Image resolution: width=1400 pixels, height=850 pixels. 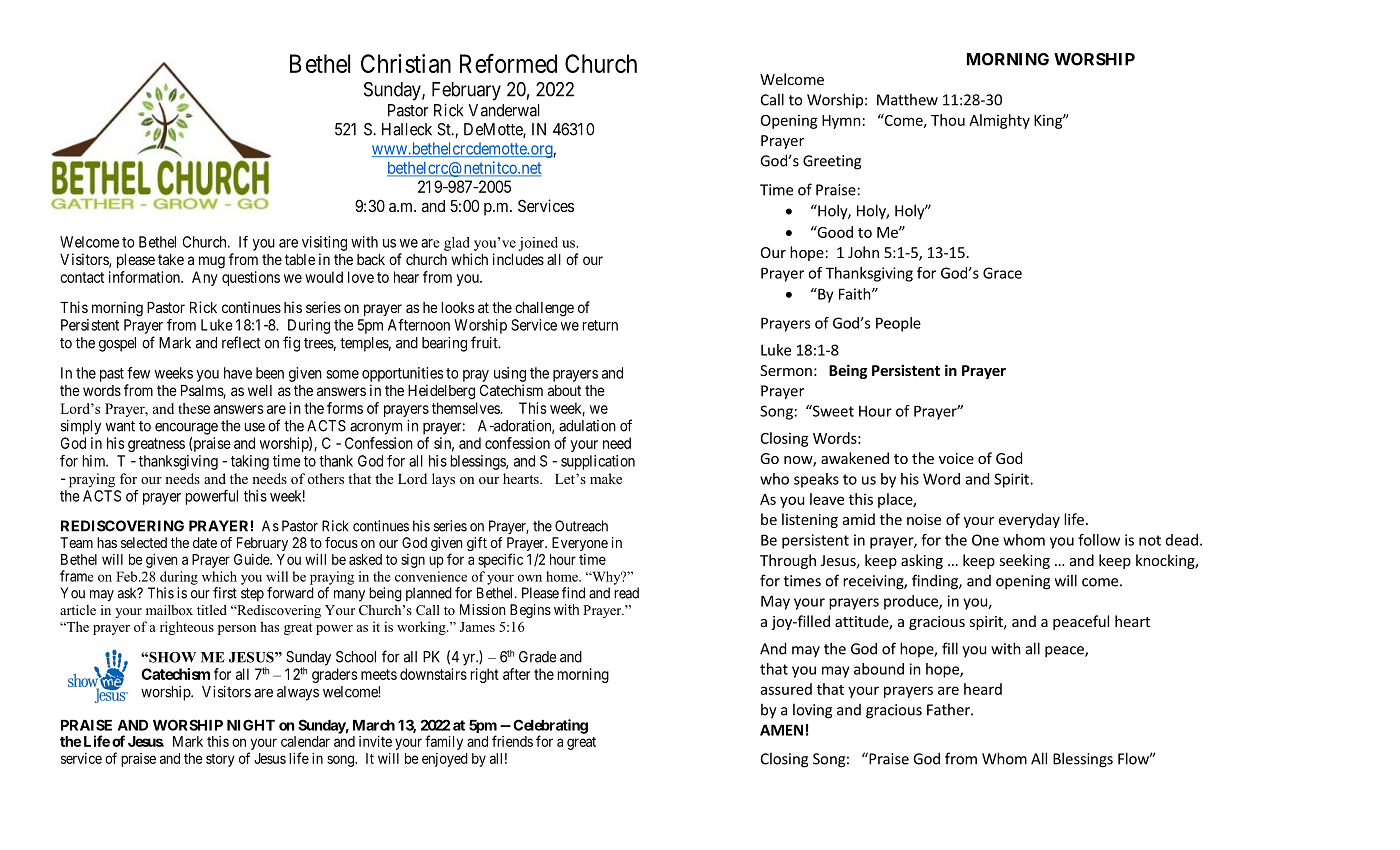 What do you see at coordinates (1099, 540) in the image?
I see `follow` at bounding box center [1099, 540].
